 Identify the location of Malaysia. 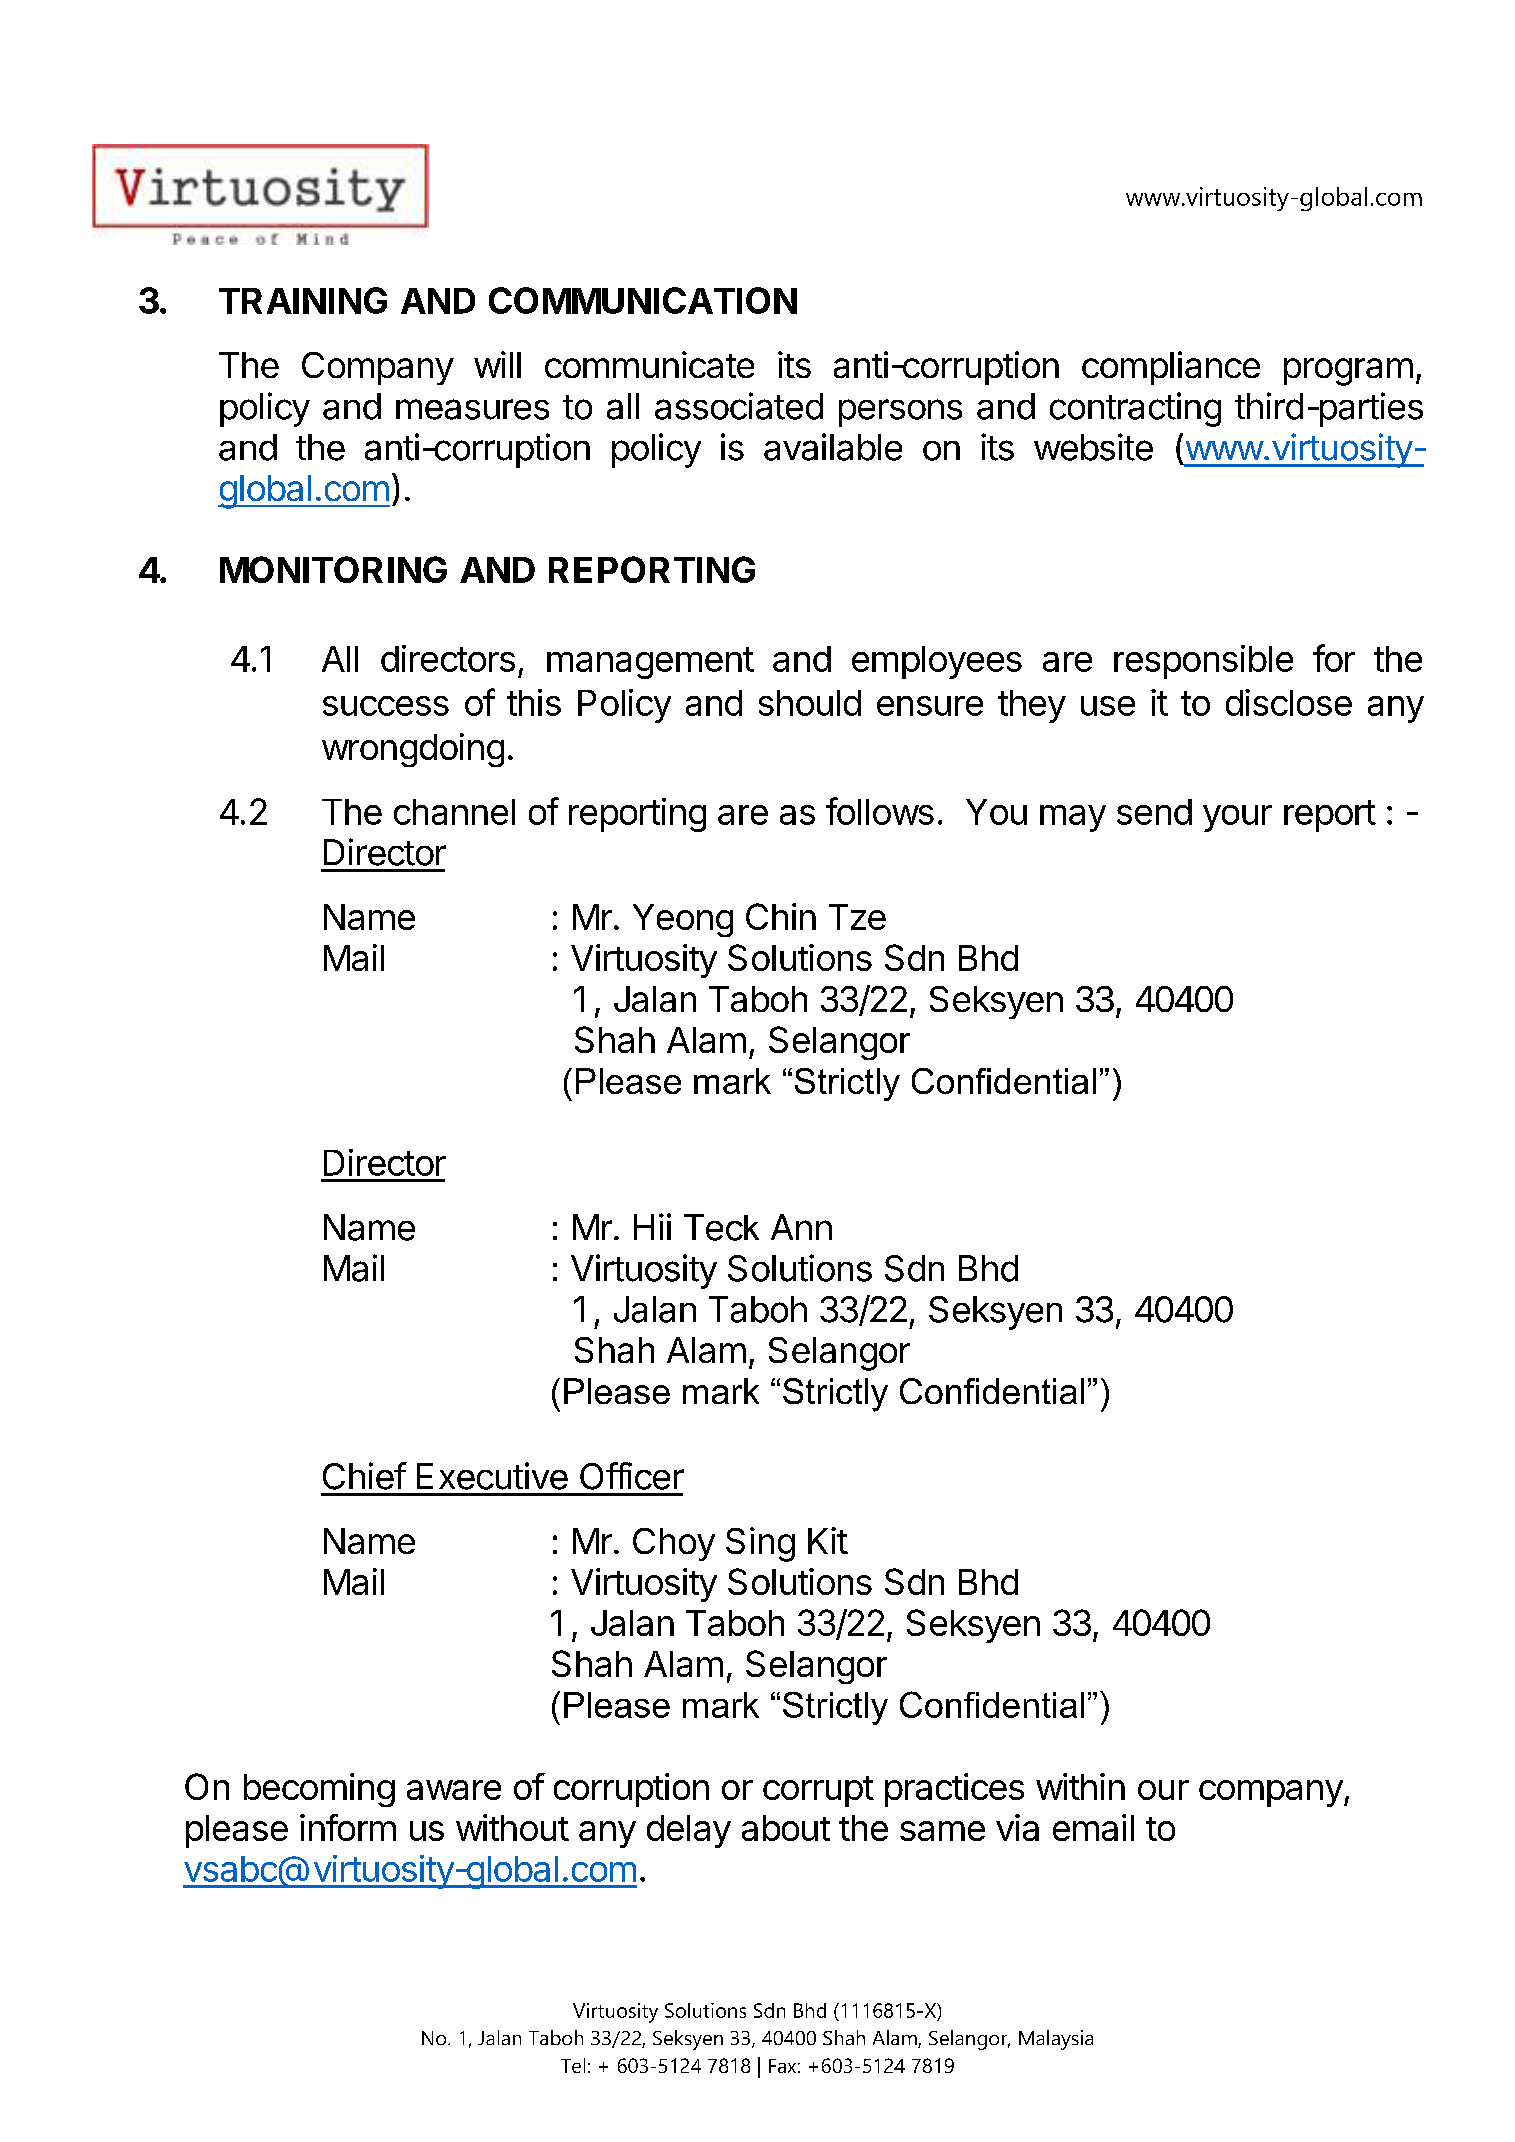
(1056, 2040).
